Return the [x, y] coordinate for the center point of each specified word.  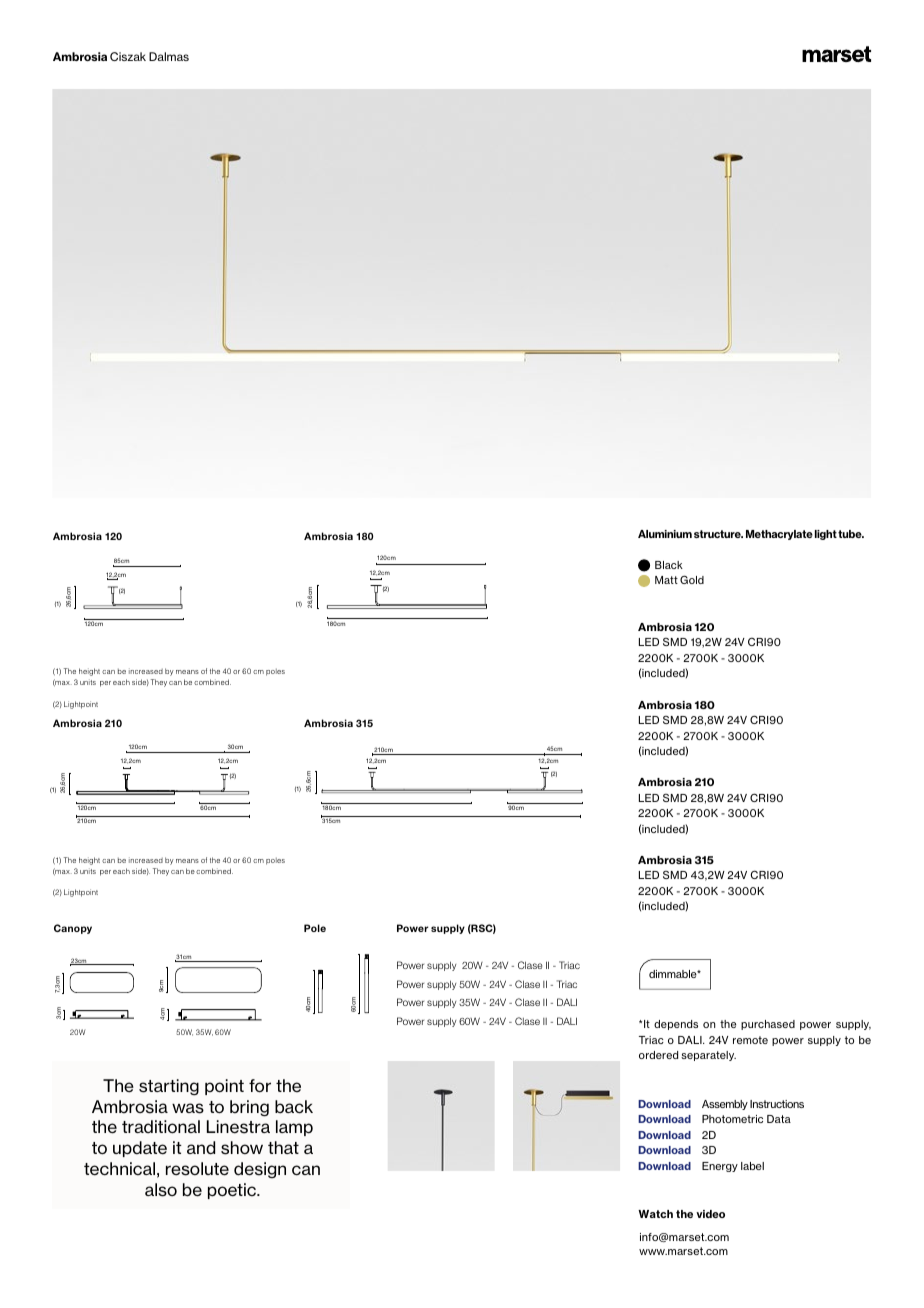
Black [669, 565]
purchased [768, 1025]
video [710, 1214]
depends [676, 1025]
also [161, 1190]
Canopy [73, 929]
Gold [692, 579]
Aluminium [665, 534]
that [283, 1147]
